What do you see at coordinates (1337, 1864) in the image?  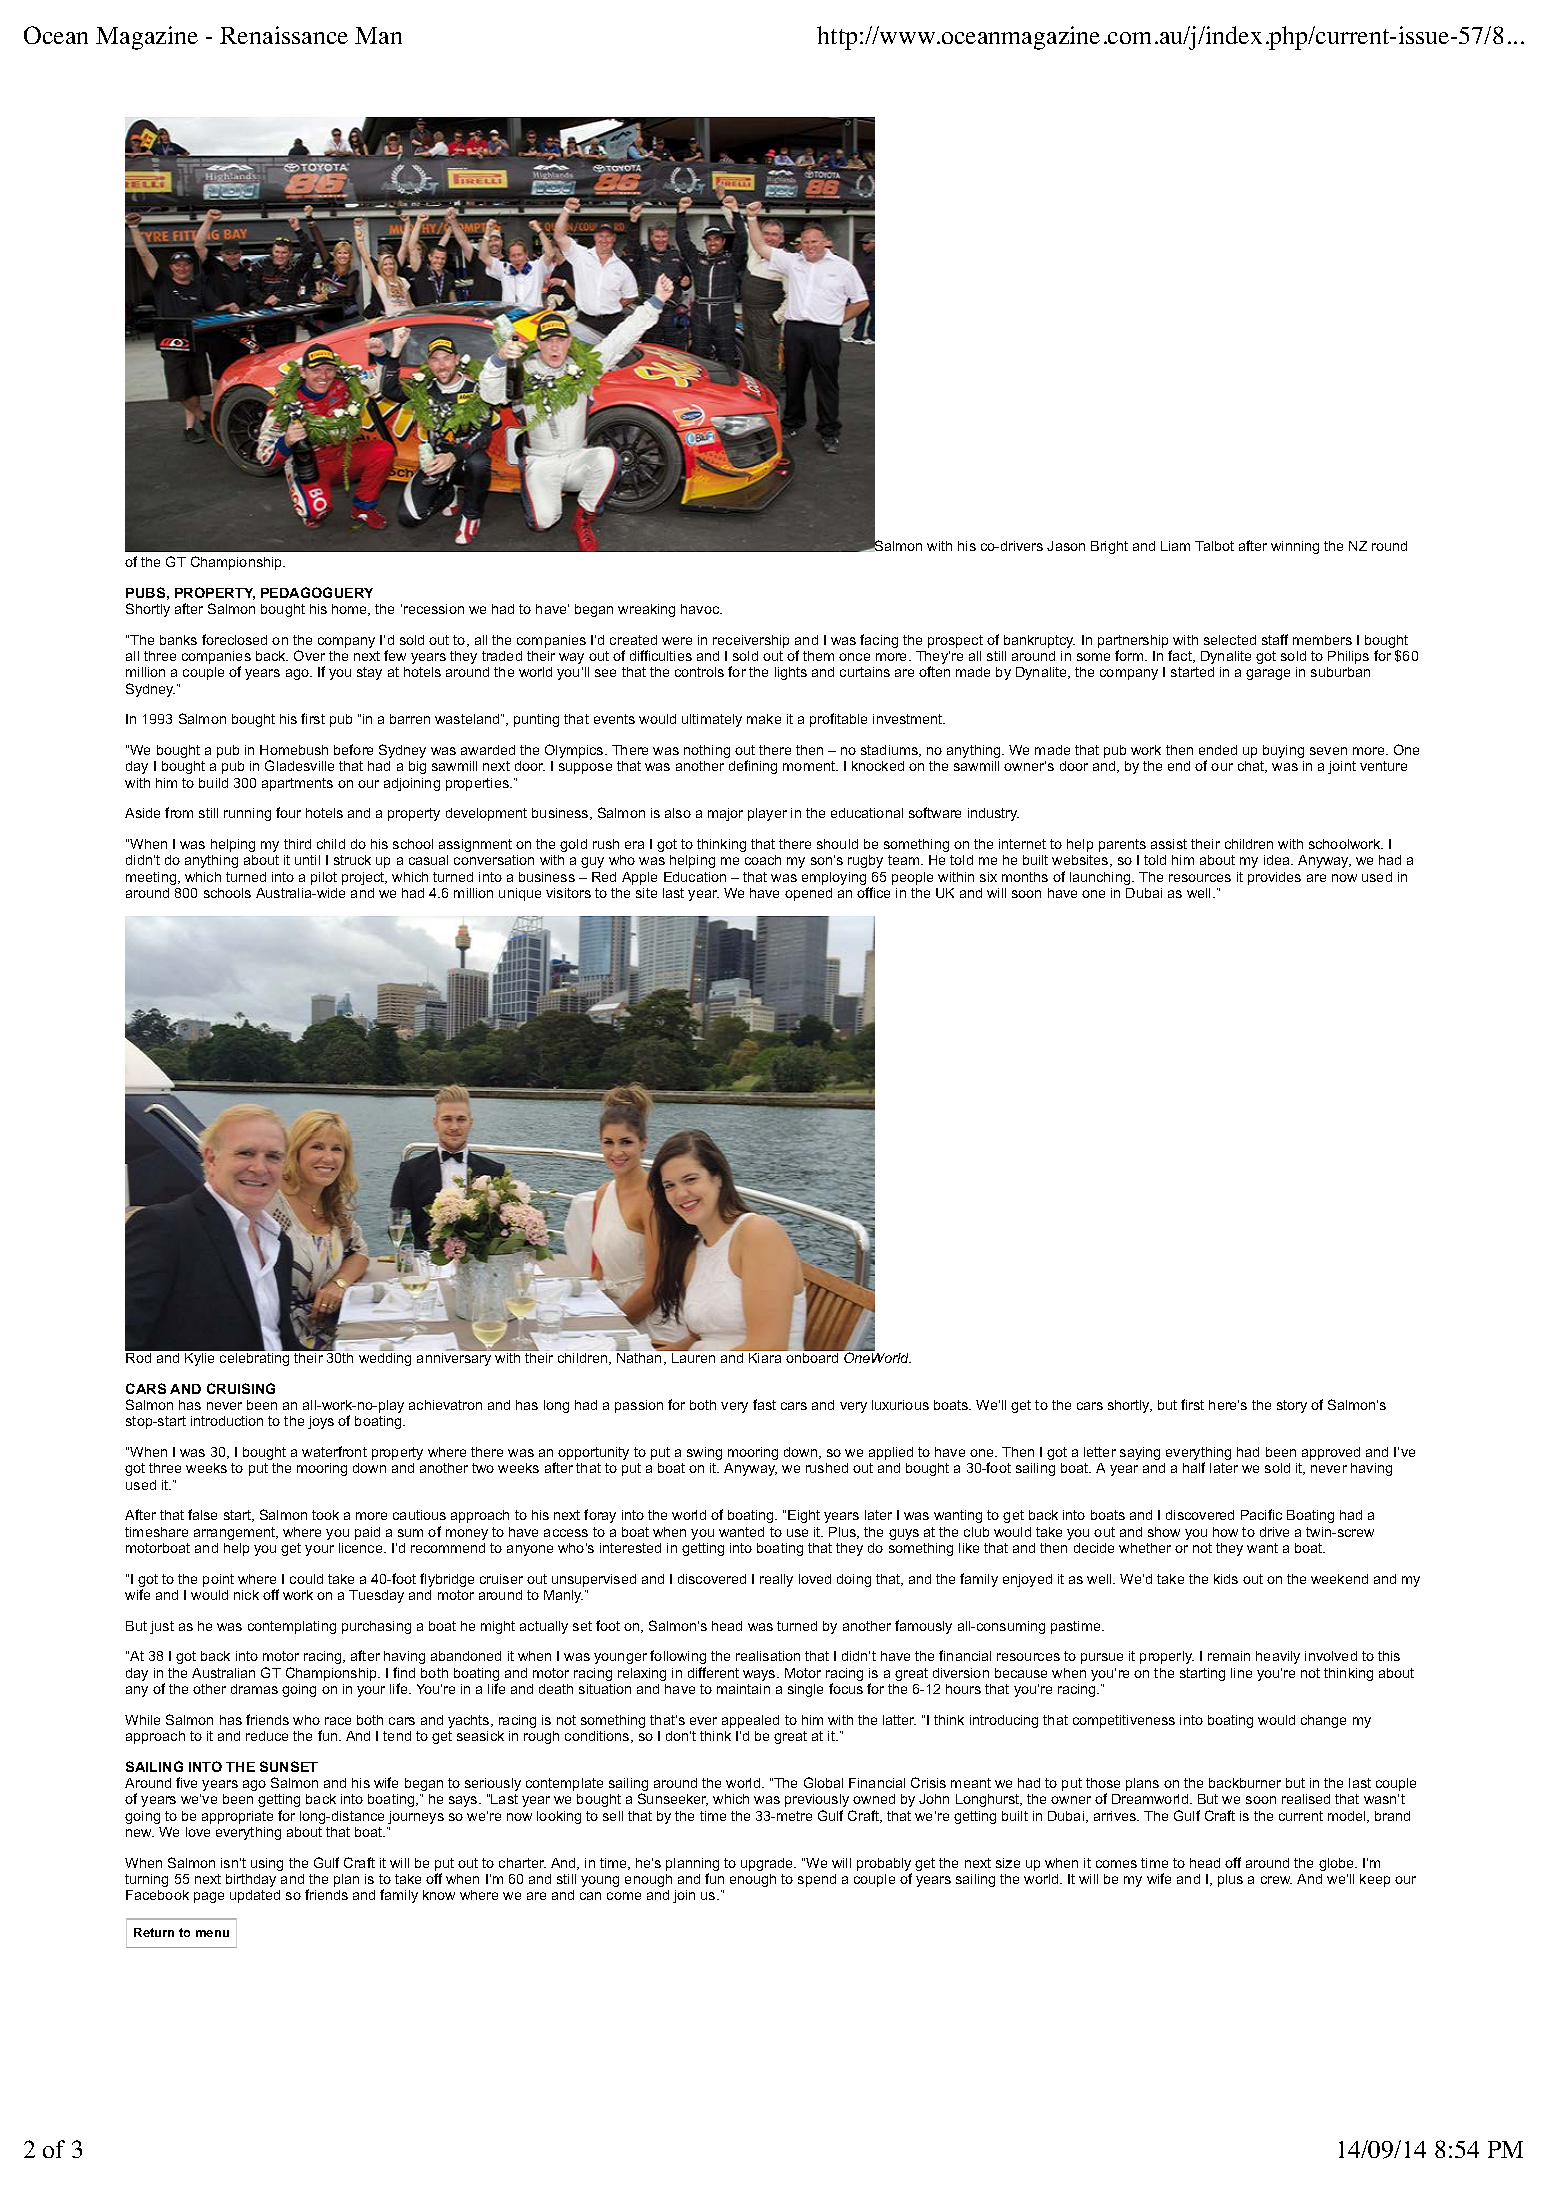 I see `globe` at bounding box center [1337, 1864].
